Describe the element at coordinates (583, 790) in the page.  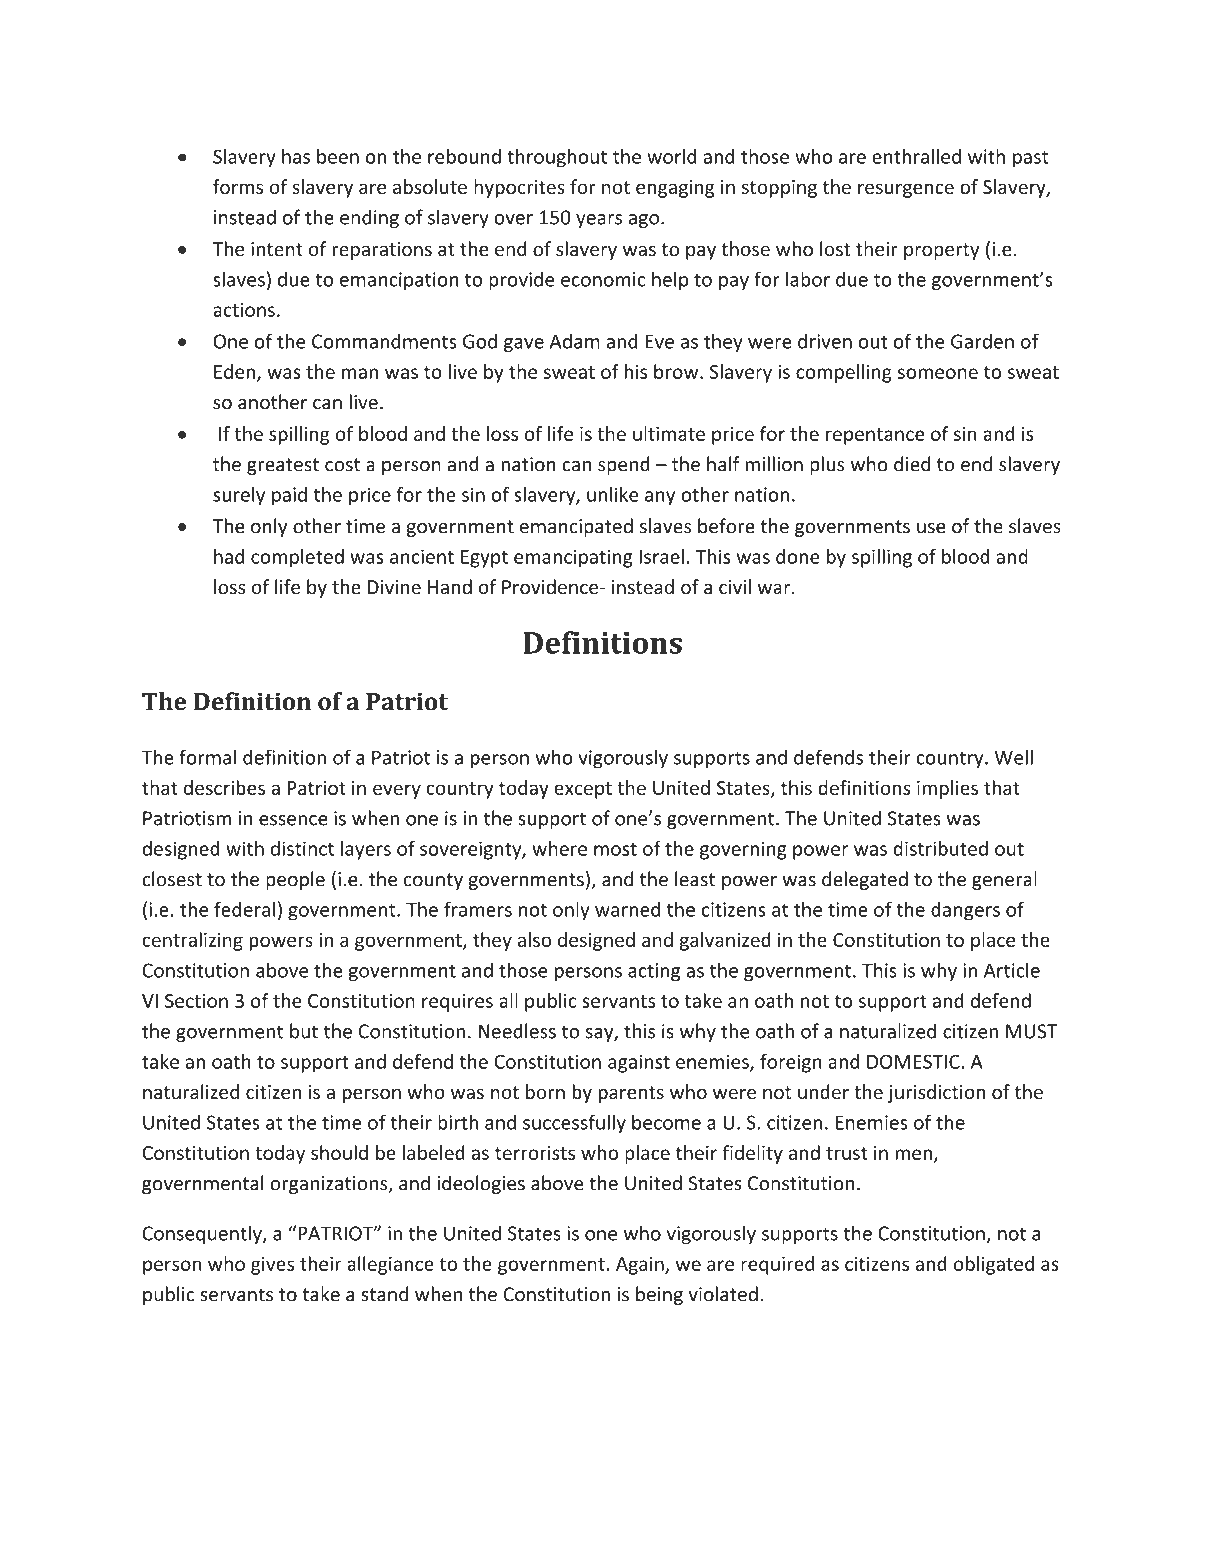
I see `except` at that location.
